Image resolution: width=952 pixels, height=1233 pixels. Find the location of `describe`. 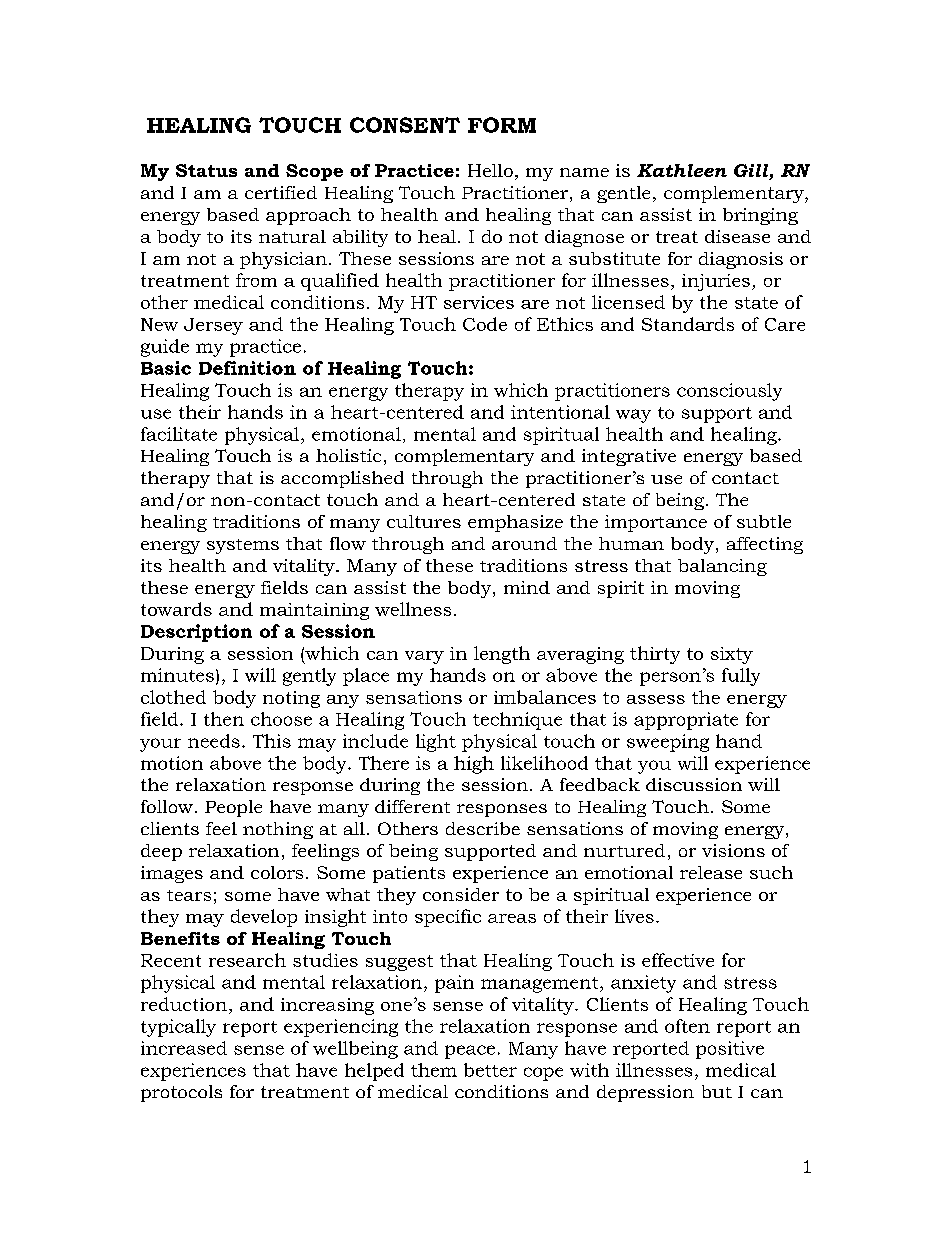

describe is located at coordinates (483, 828).
